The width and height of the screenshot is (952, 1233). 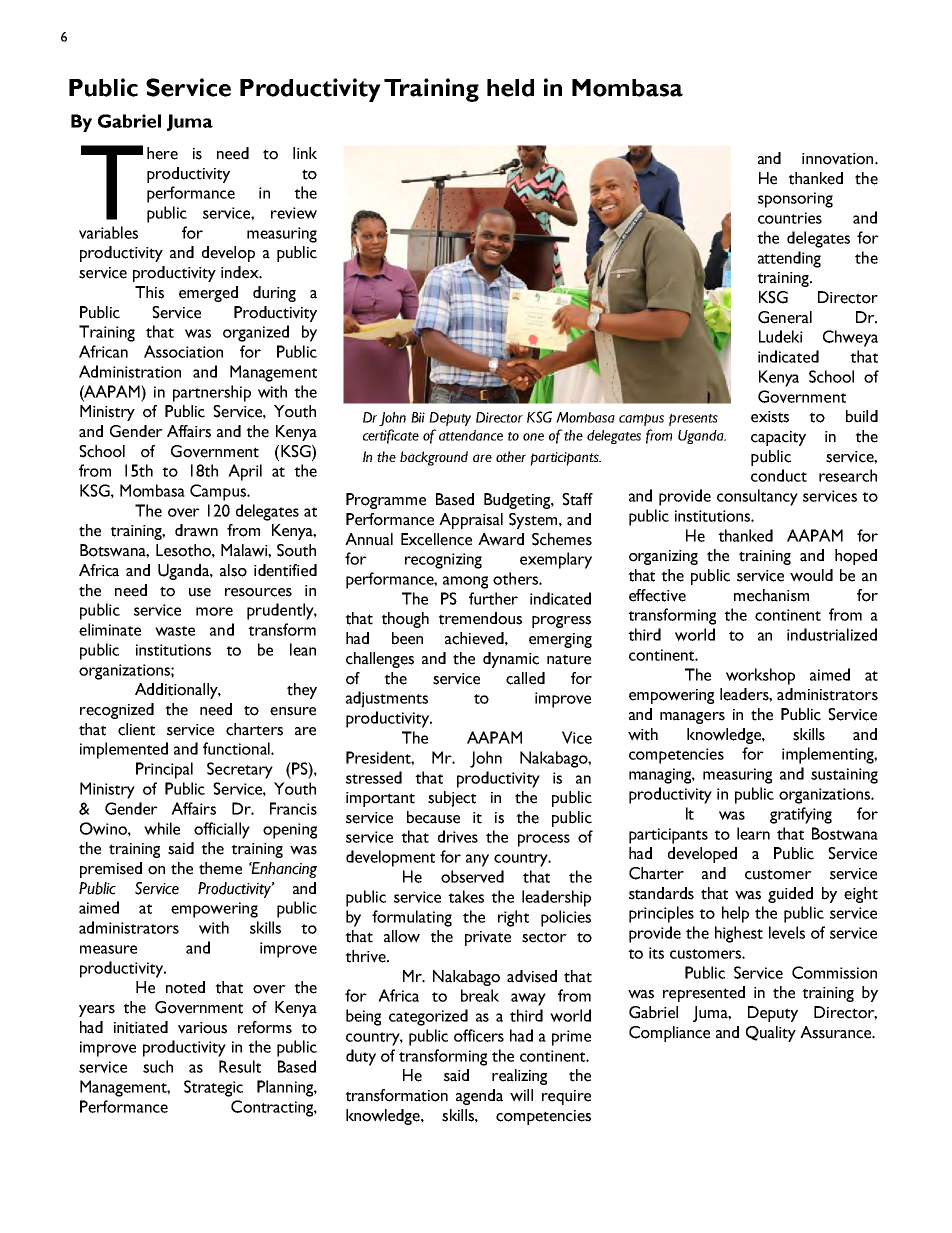 I want to click on while, so click(x=162, y=828).
